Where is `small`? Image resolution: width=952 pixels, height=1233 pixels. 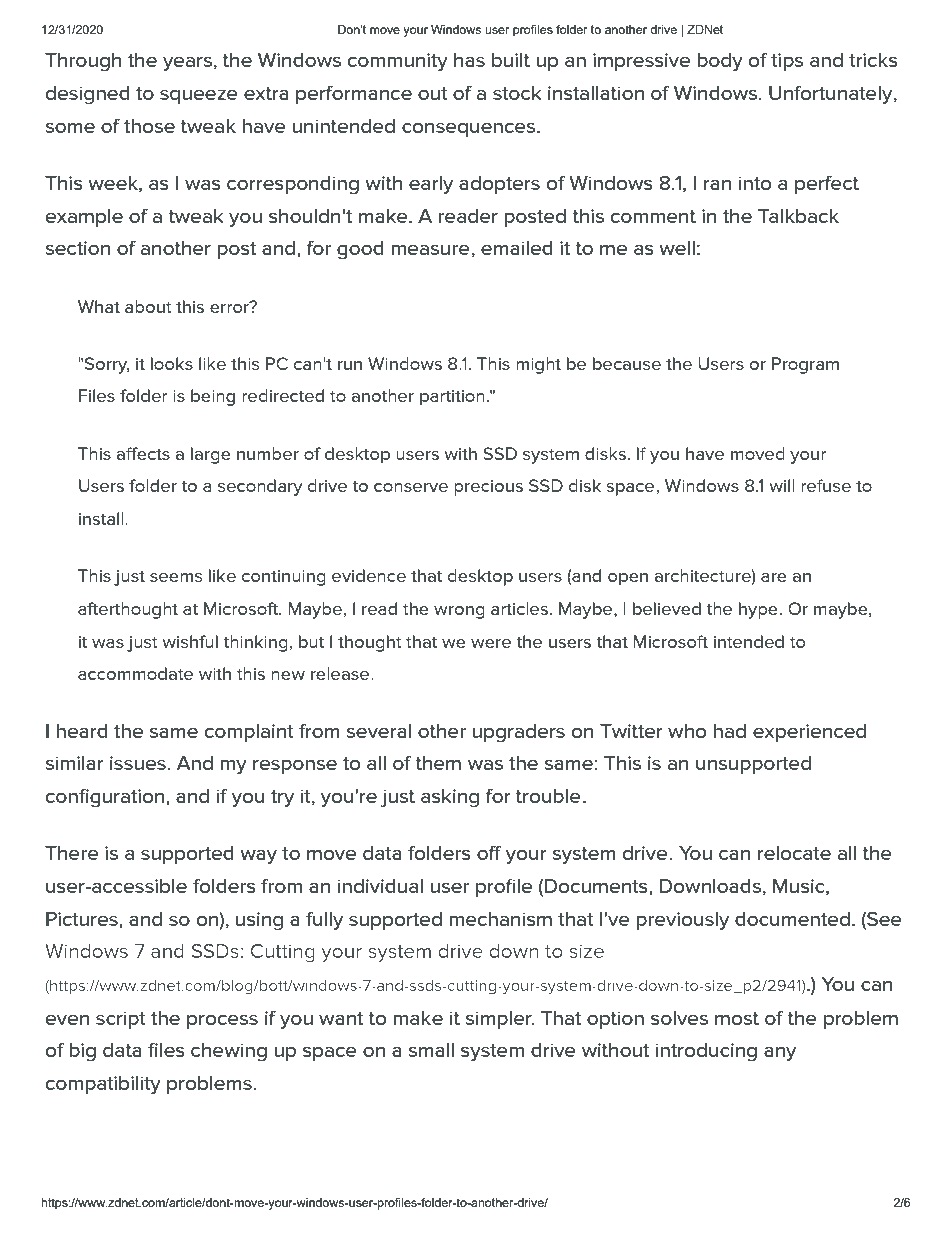
small is located at coordinates (431, 1050).
